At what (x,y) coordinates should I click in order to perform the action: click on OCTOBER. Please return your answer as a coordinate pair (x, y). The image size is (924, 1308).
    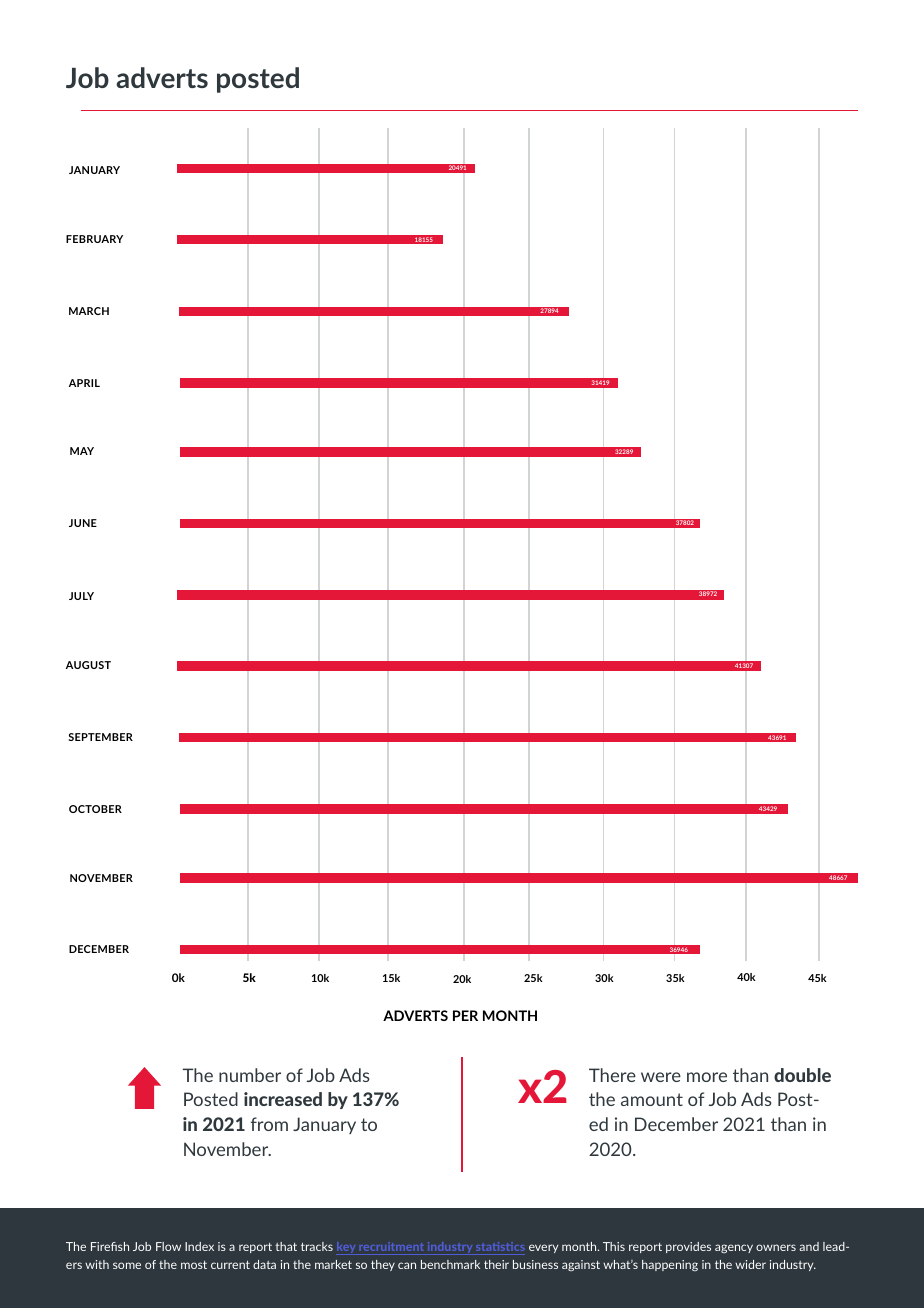
    Looking at the image, I should click on (95, 809).
